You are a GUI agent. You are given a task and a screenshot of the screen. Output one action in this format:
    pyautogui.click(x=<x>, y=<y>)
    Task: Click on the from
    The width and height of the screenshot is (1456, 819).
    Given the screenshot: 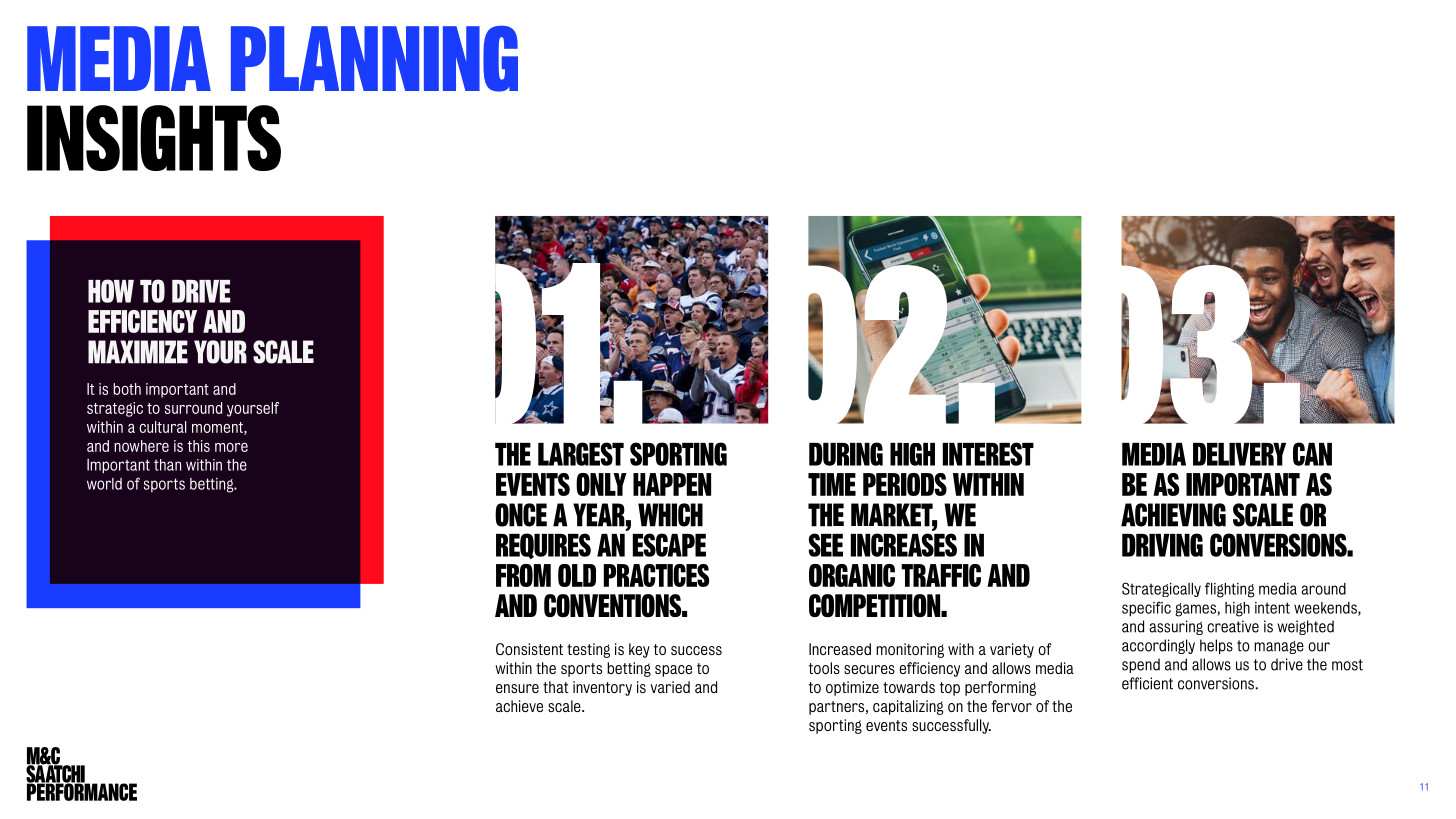 What is the action you would take?
    pyautogui.click(x=523, y=575)
